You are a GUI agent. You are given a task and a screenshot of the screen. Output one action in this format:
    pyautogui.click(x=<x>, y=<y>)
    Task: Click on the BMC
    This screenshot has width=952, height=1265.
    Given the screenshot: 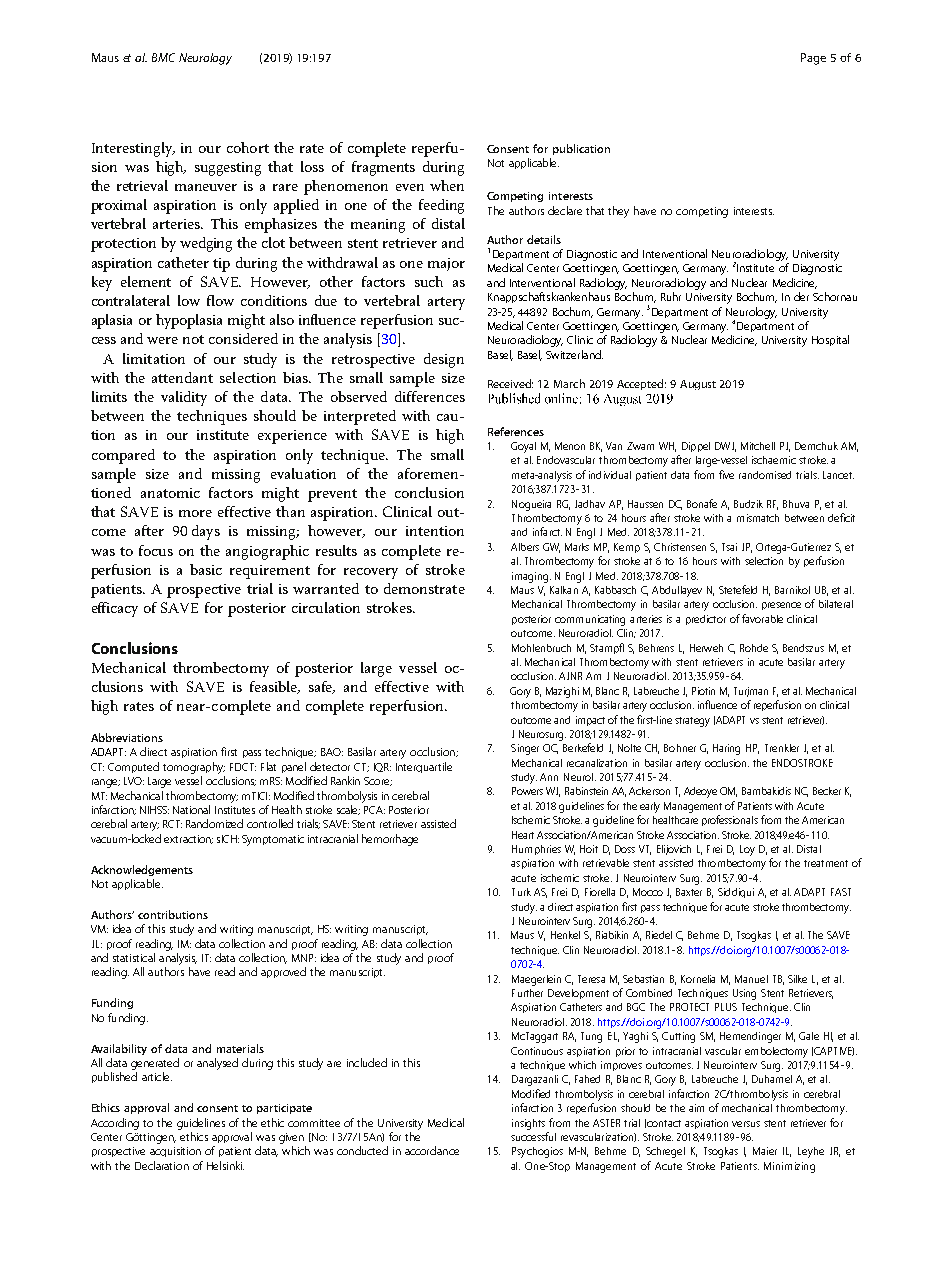 What is the action you would take?
    pyautogui.click(x=163, y=57)
